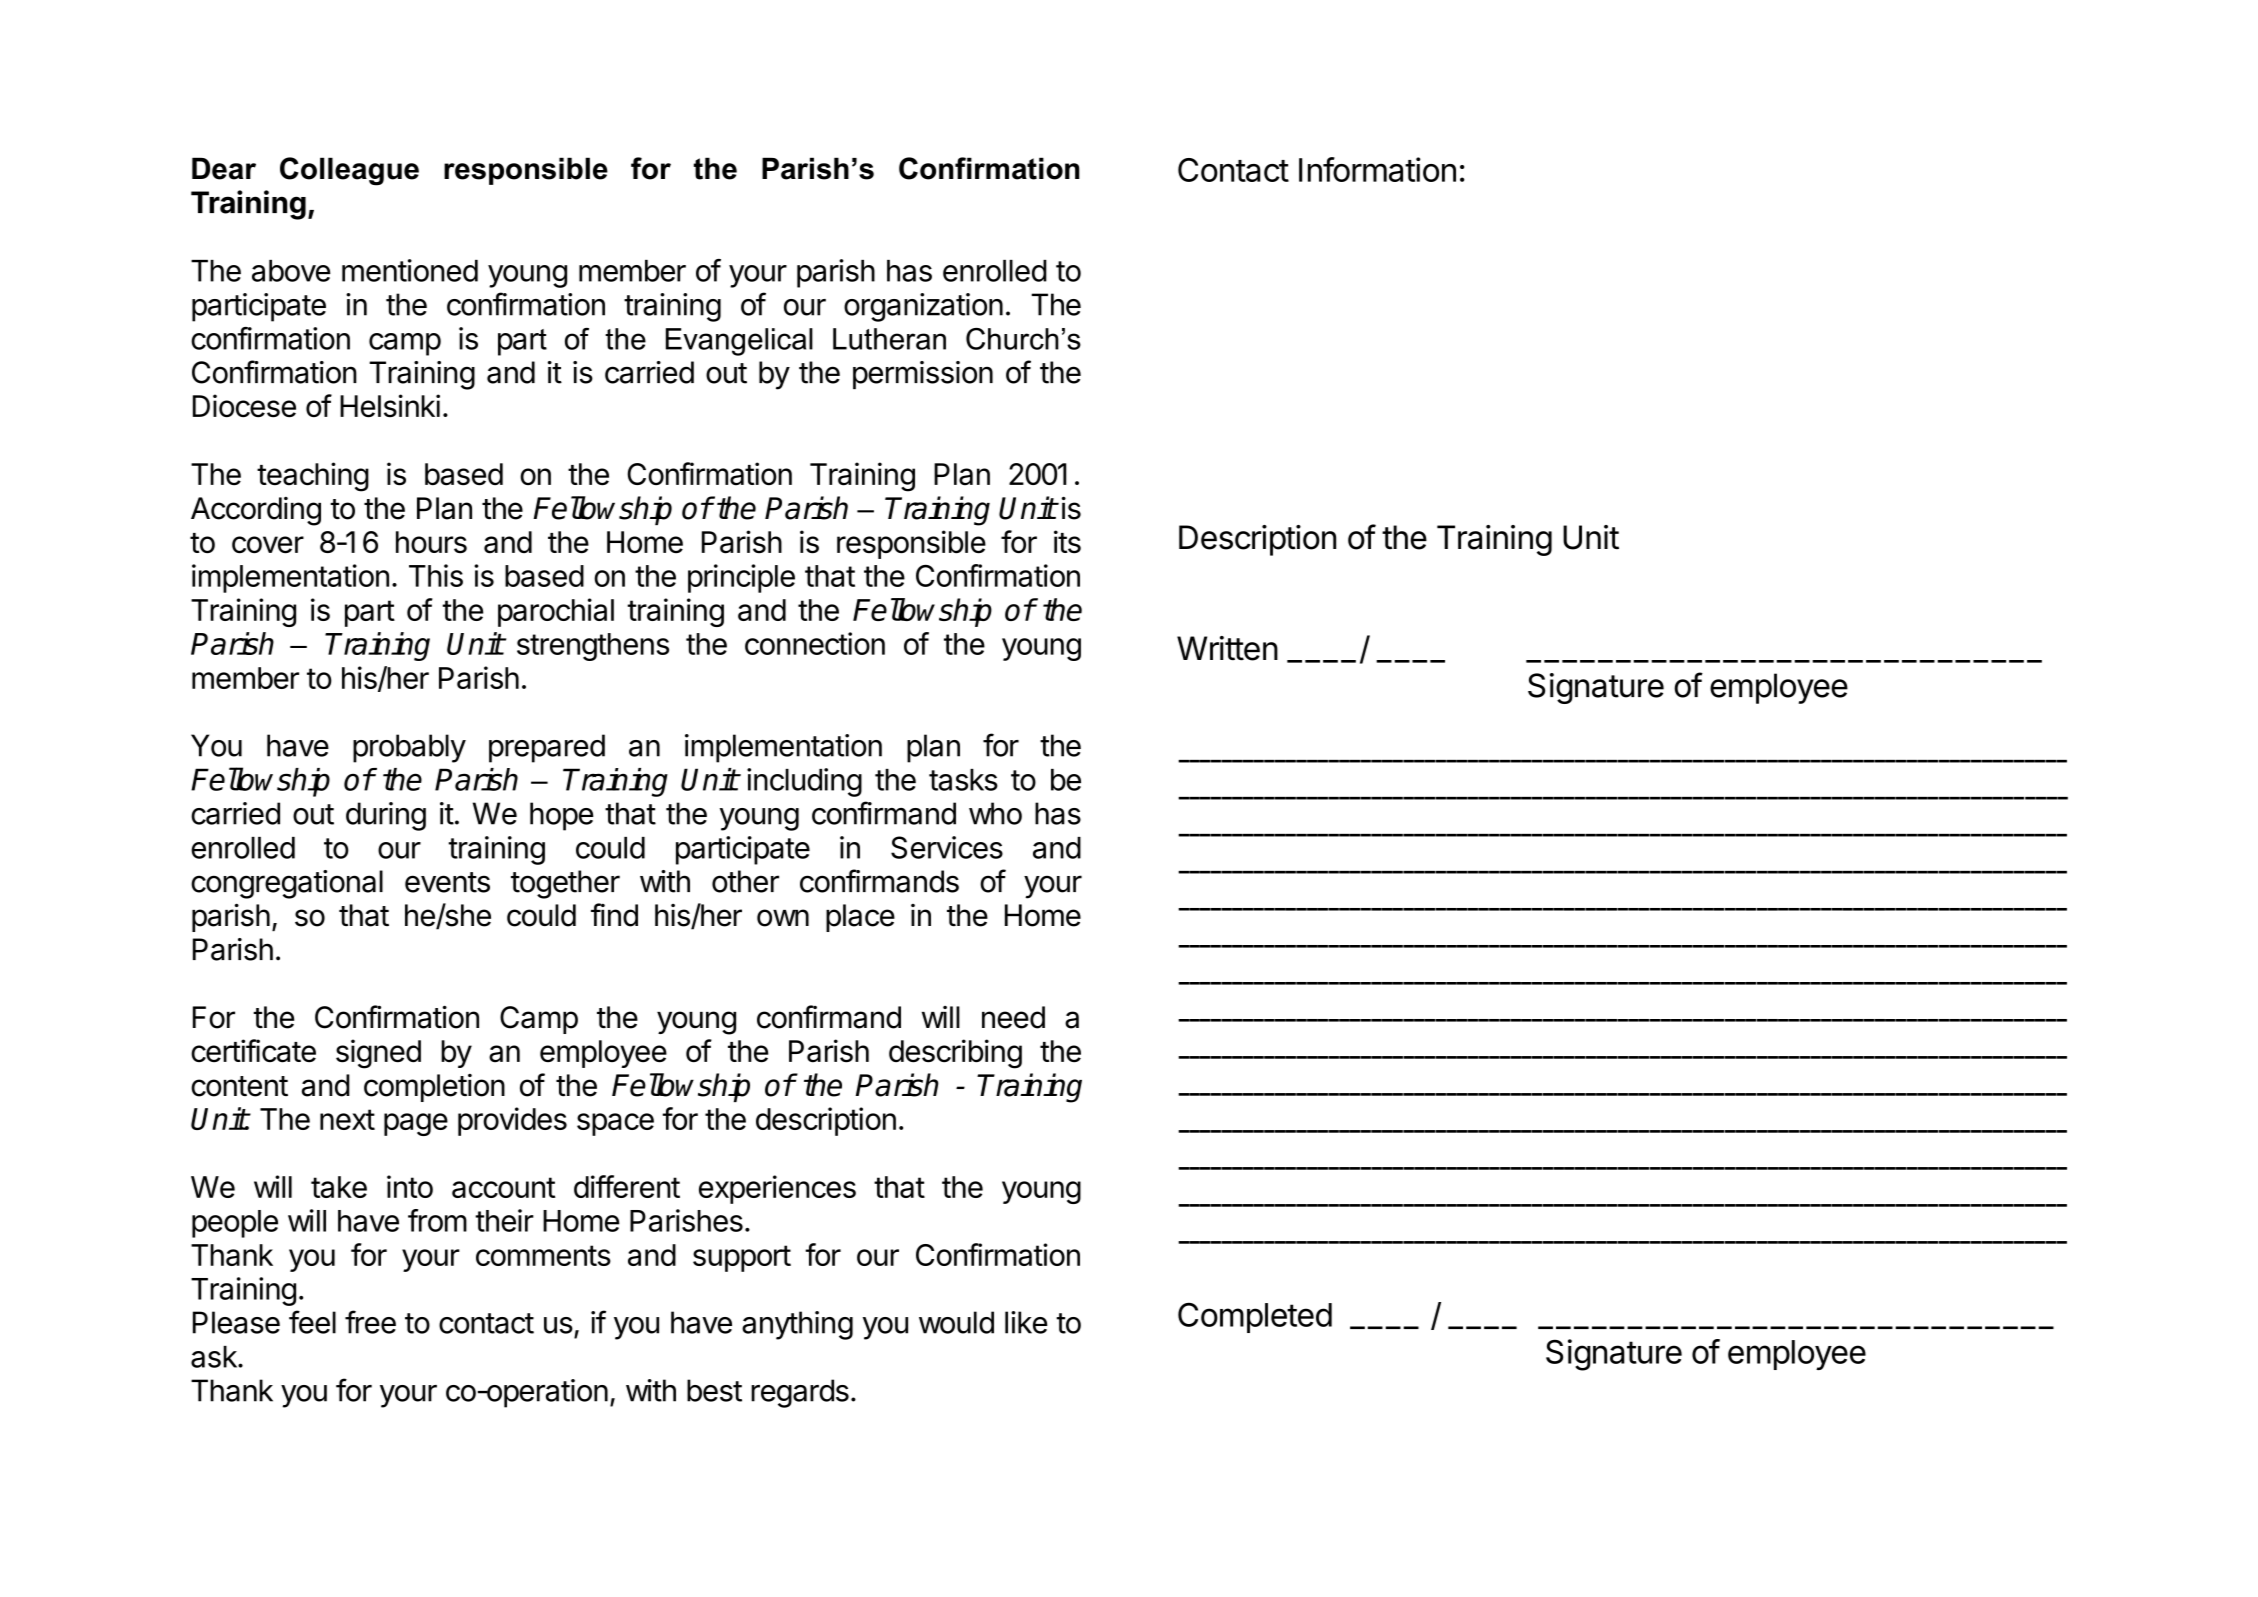 This screenshot has height=1597, width=2258. What do you see at coordinates (1377, 169) in the screenshot?
I see `Information` at bounding box center [1377, 169].
